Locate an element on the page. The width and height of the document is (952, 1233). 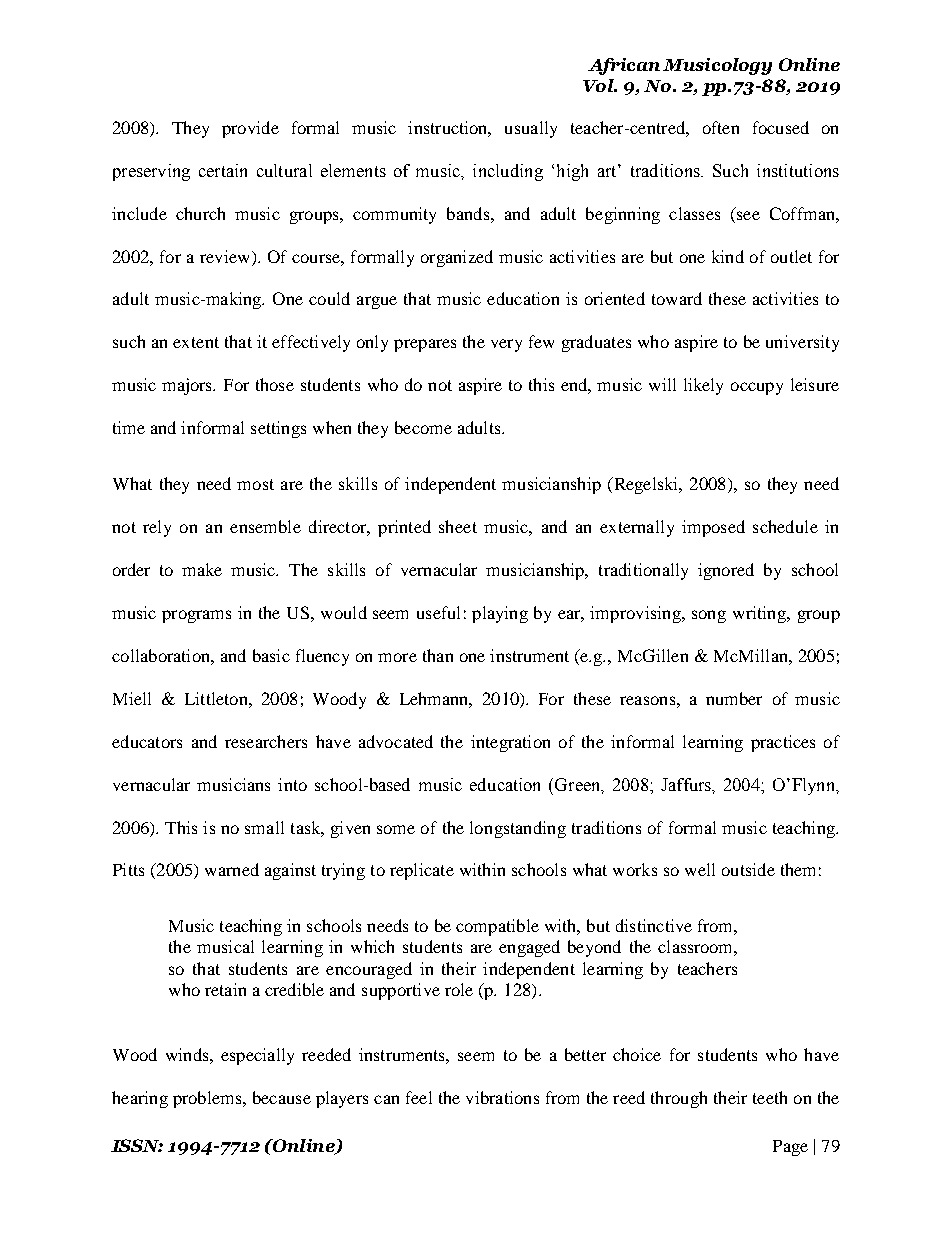
provide is located at coordinates (250, 129).
